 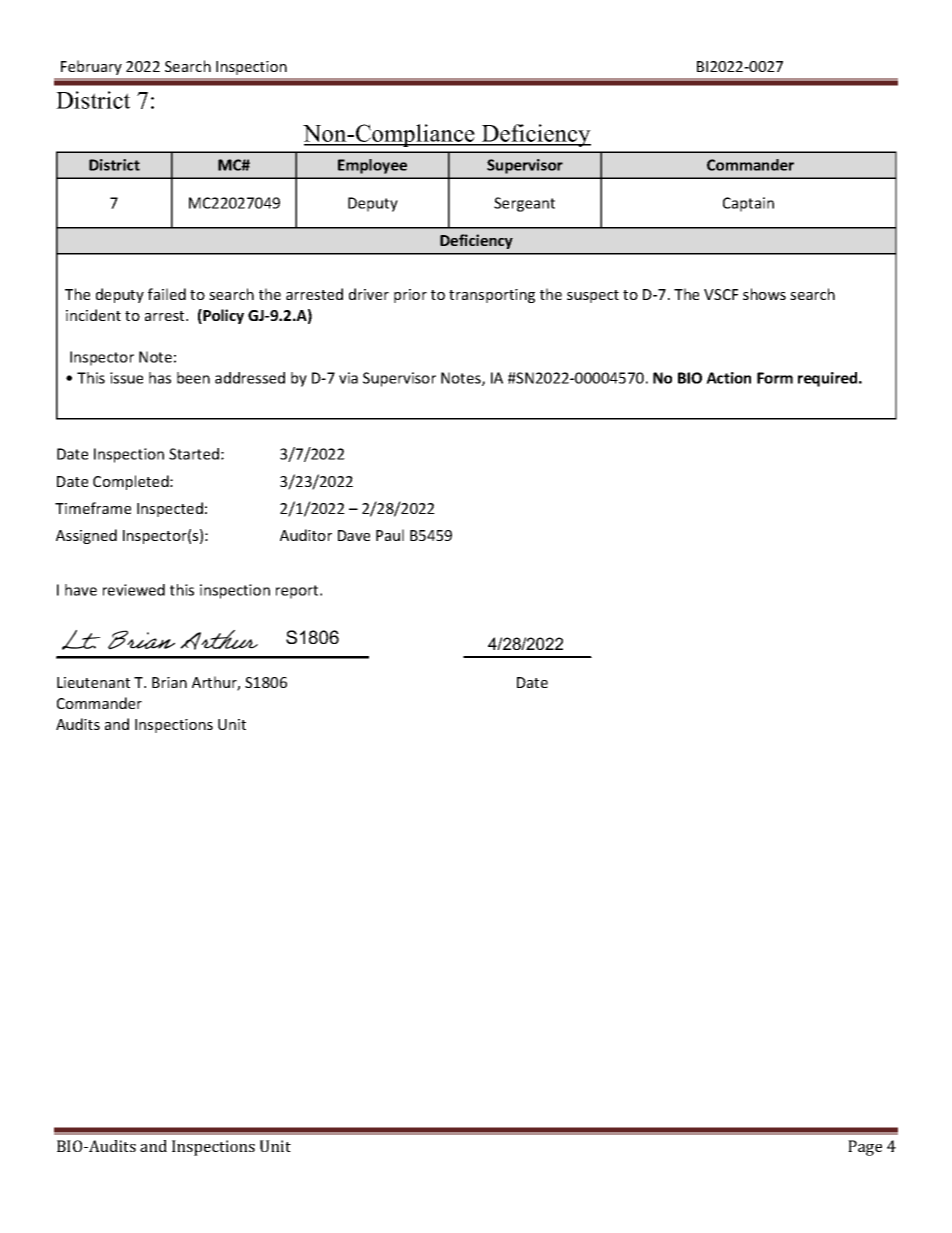 What do you see at coordinates (354, 535) in the screenshot?
I see `Dave` at bounding box center [354, 535].
